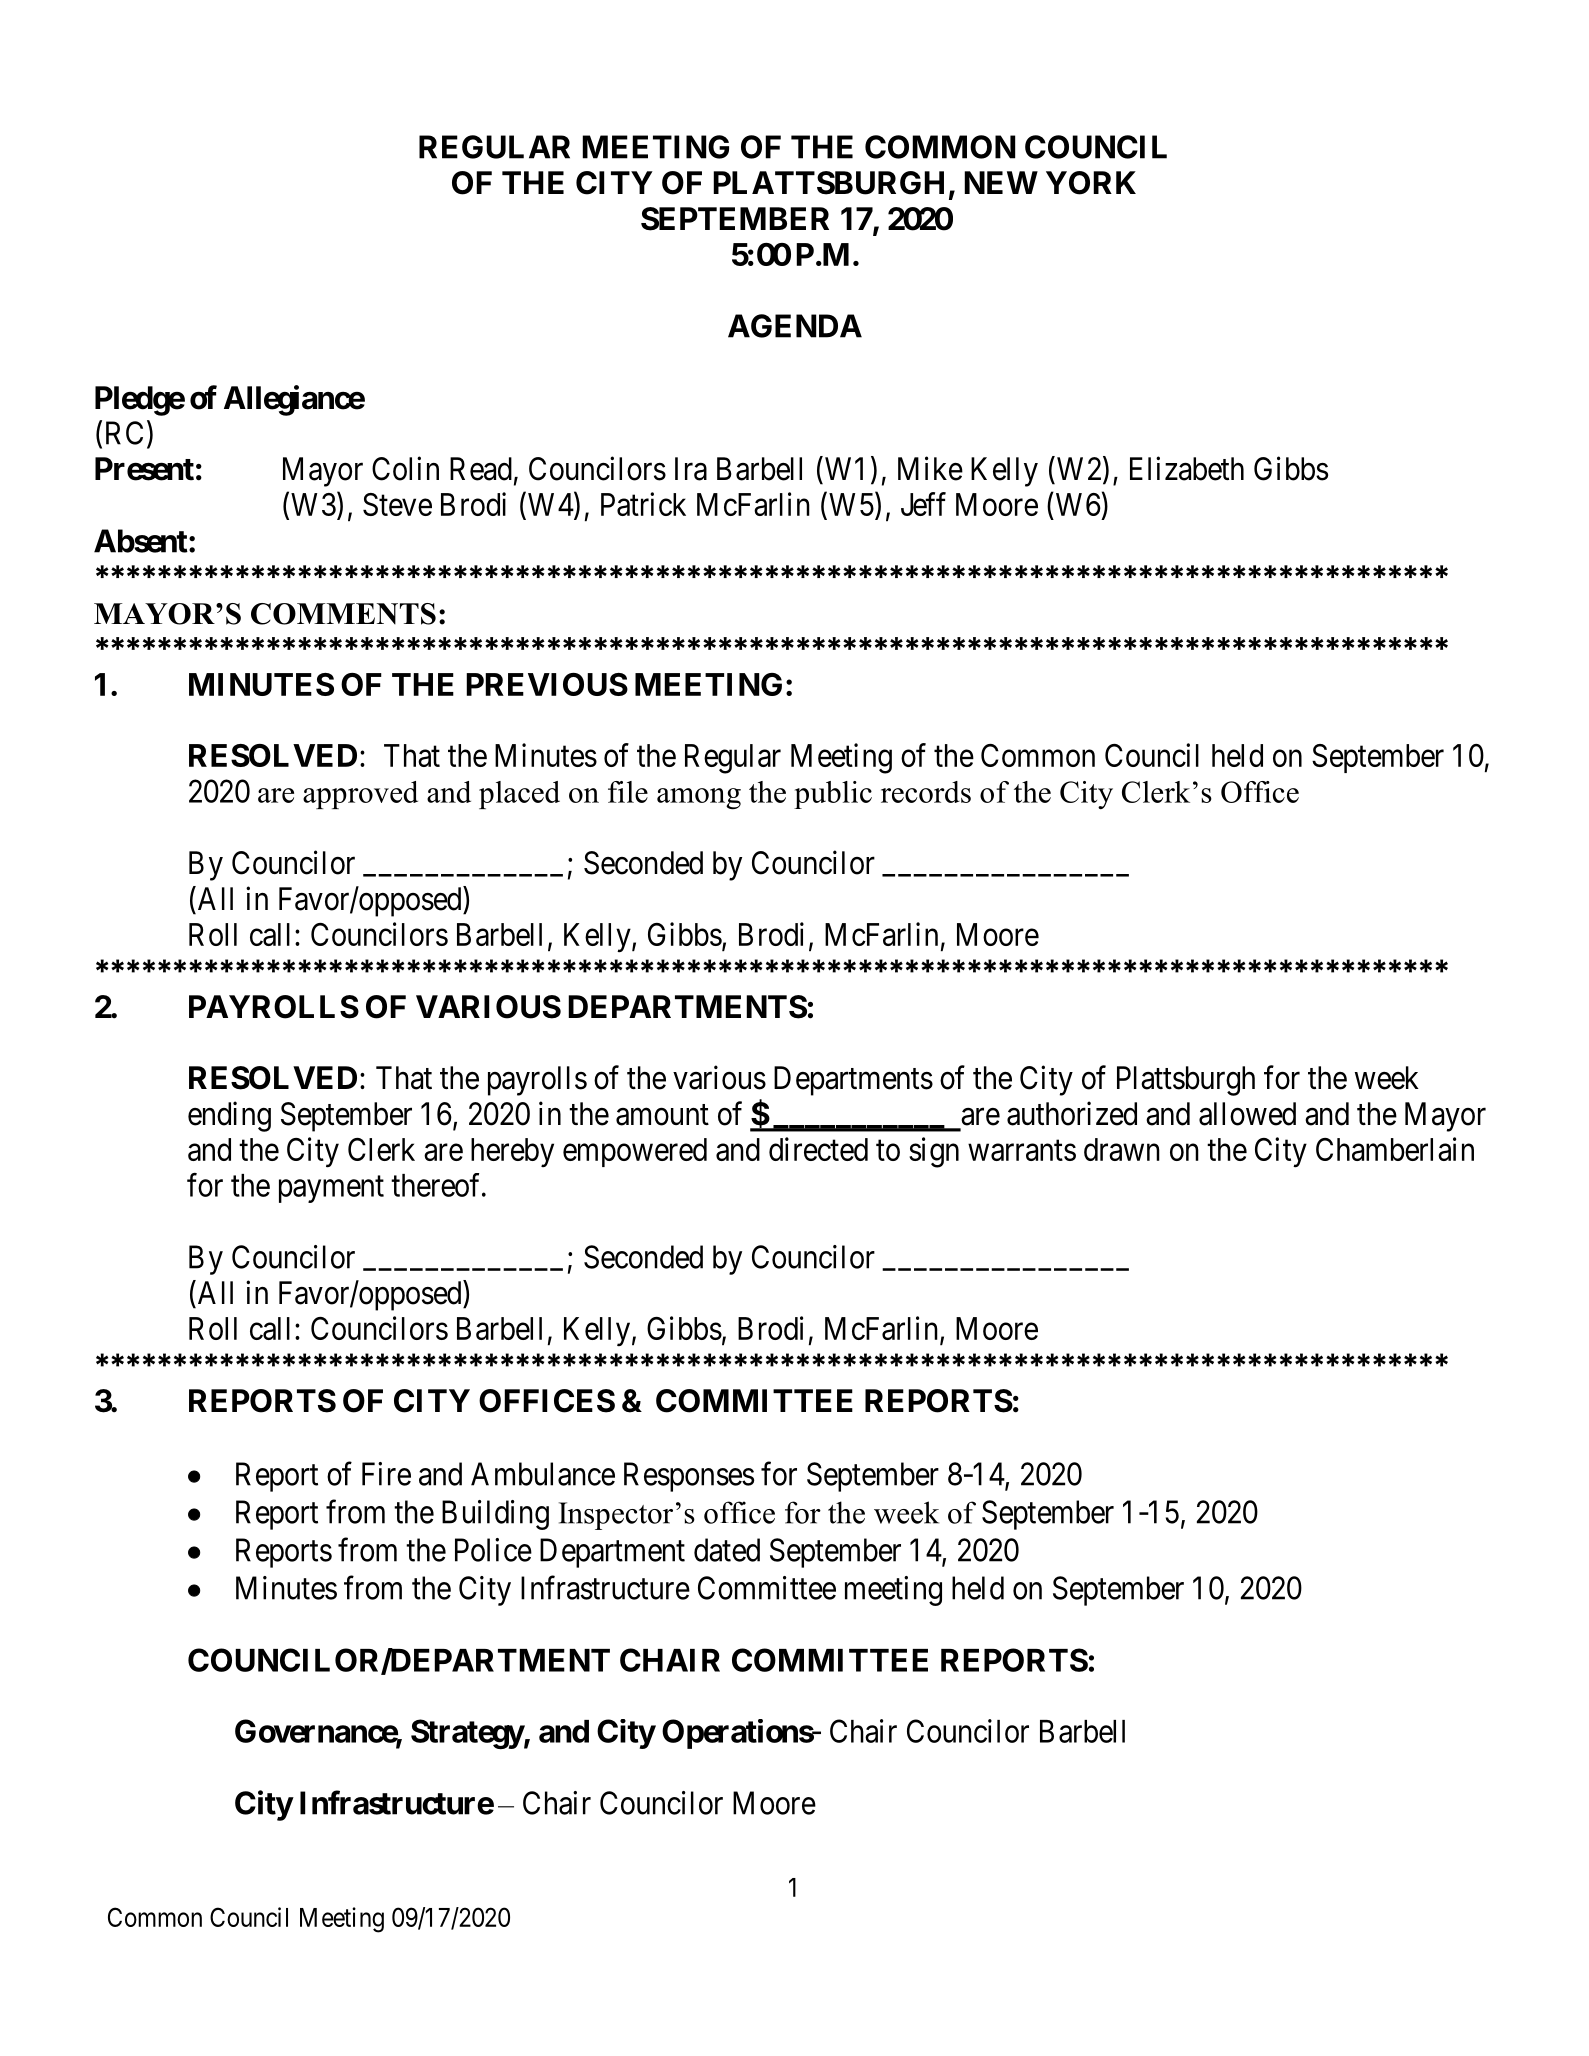  What do you see at coordinates (1122, 1149) in the document?
I see `drawn` at bounding box center [1122, 1149].
